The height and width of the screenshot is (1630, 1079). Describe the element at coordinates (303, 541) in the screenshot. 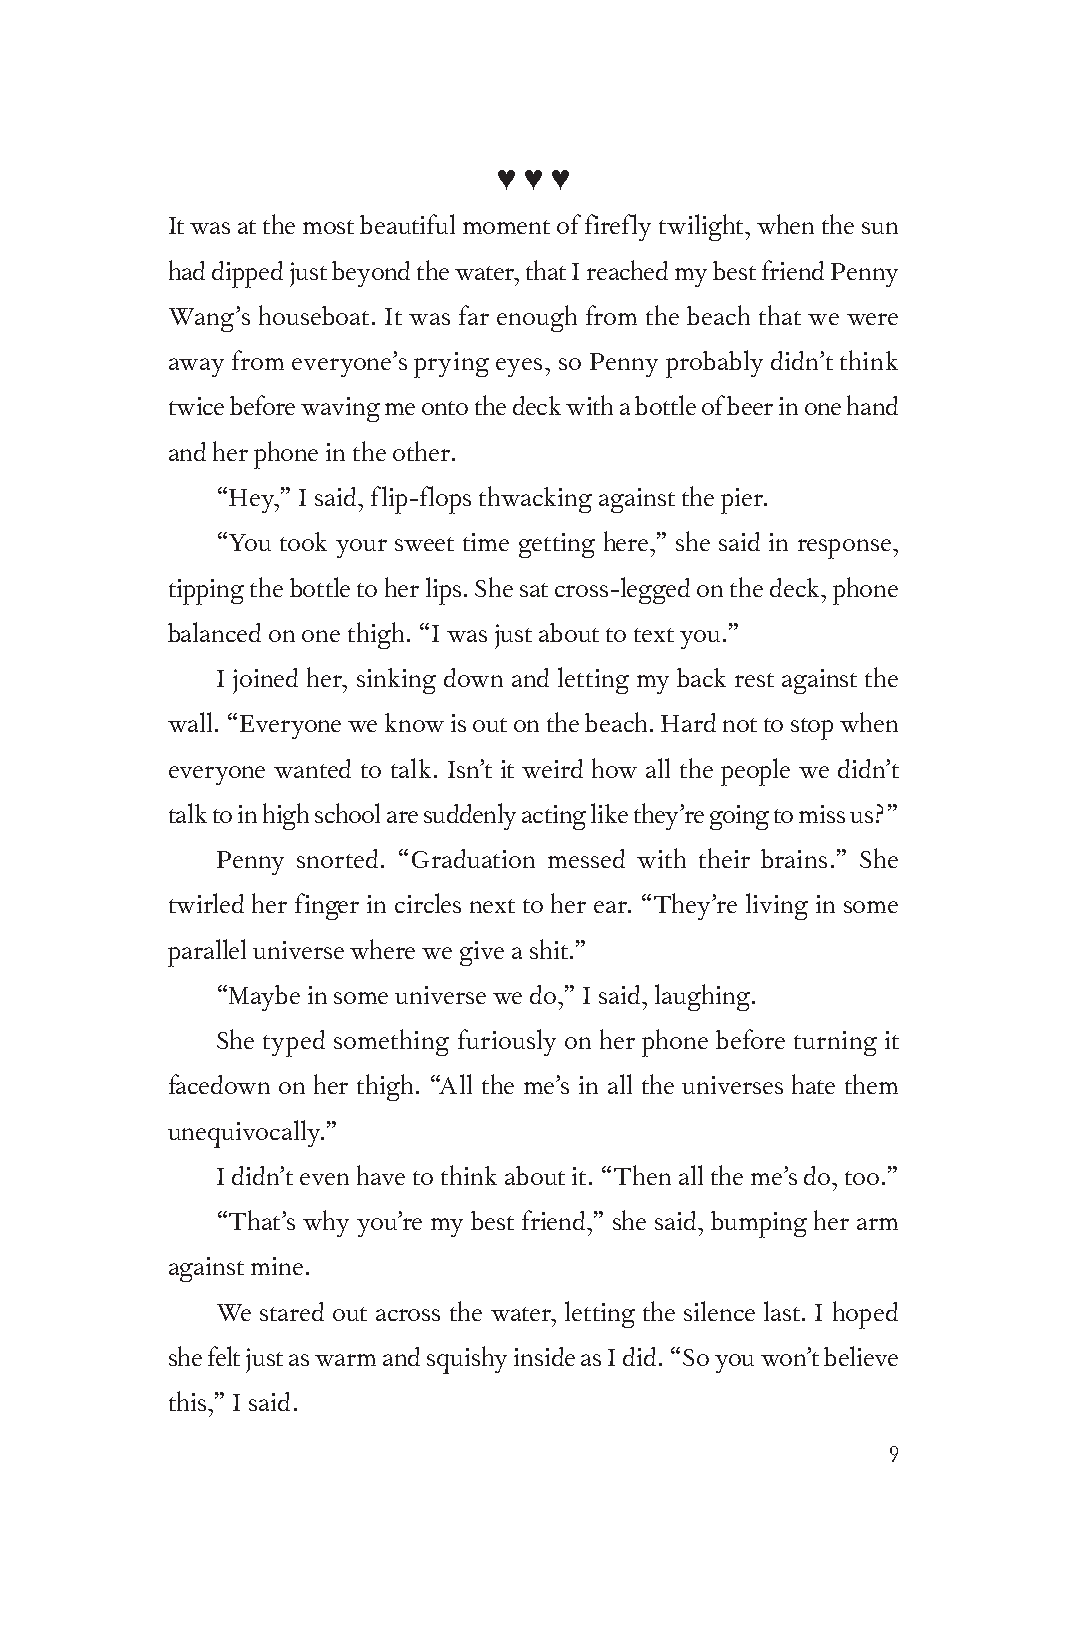

I see `took` at that location.
